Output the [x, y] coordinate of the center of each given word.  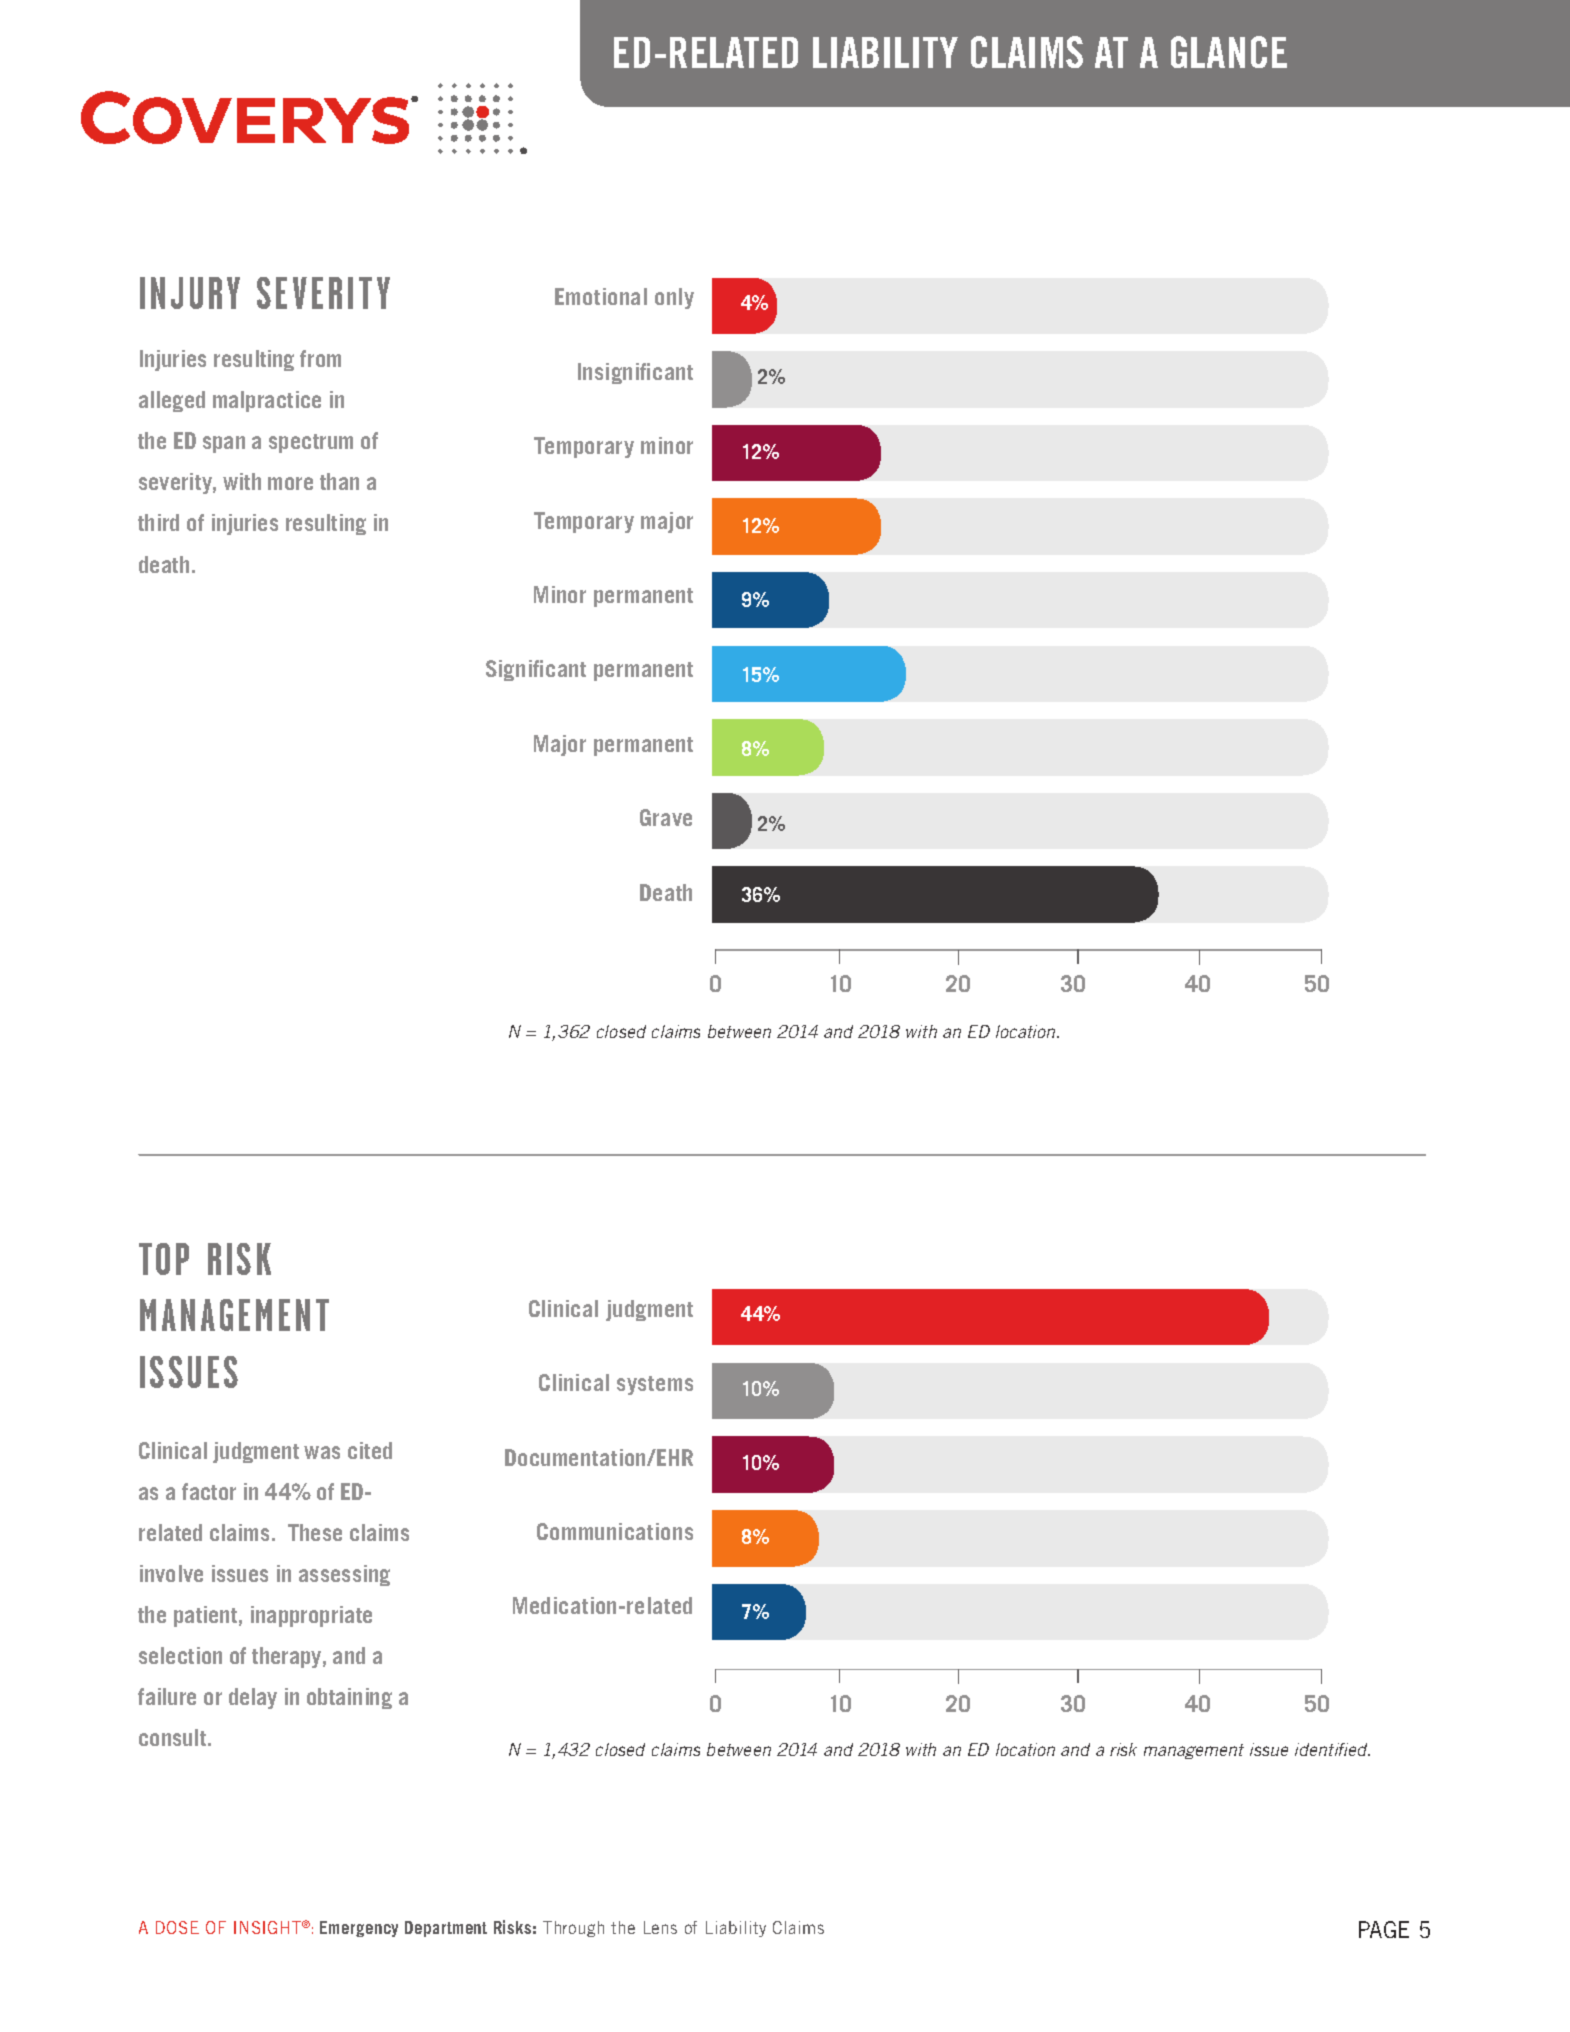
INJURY [190, 293]
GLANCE [1229, 52]
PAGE [1384, 1929]
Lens [660, 1927]
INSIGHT [269, 1927]
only [674, 298]
